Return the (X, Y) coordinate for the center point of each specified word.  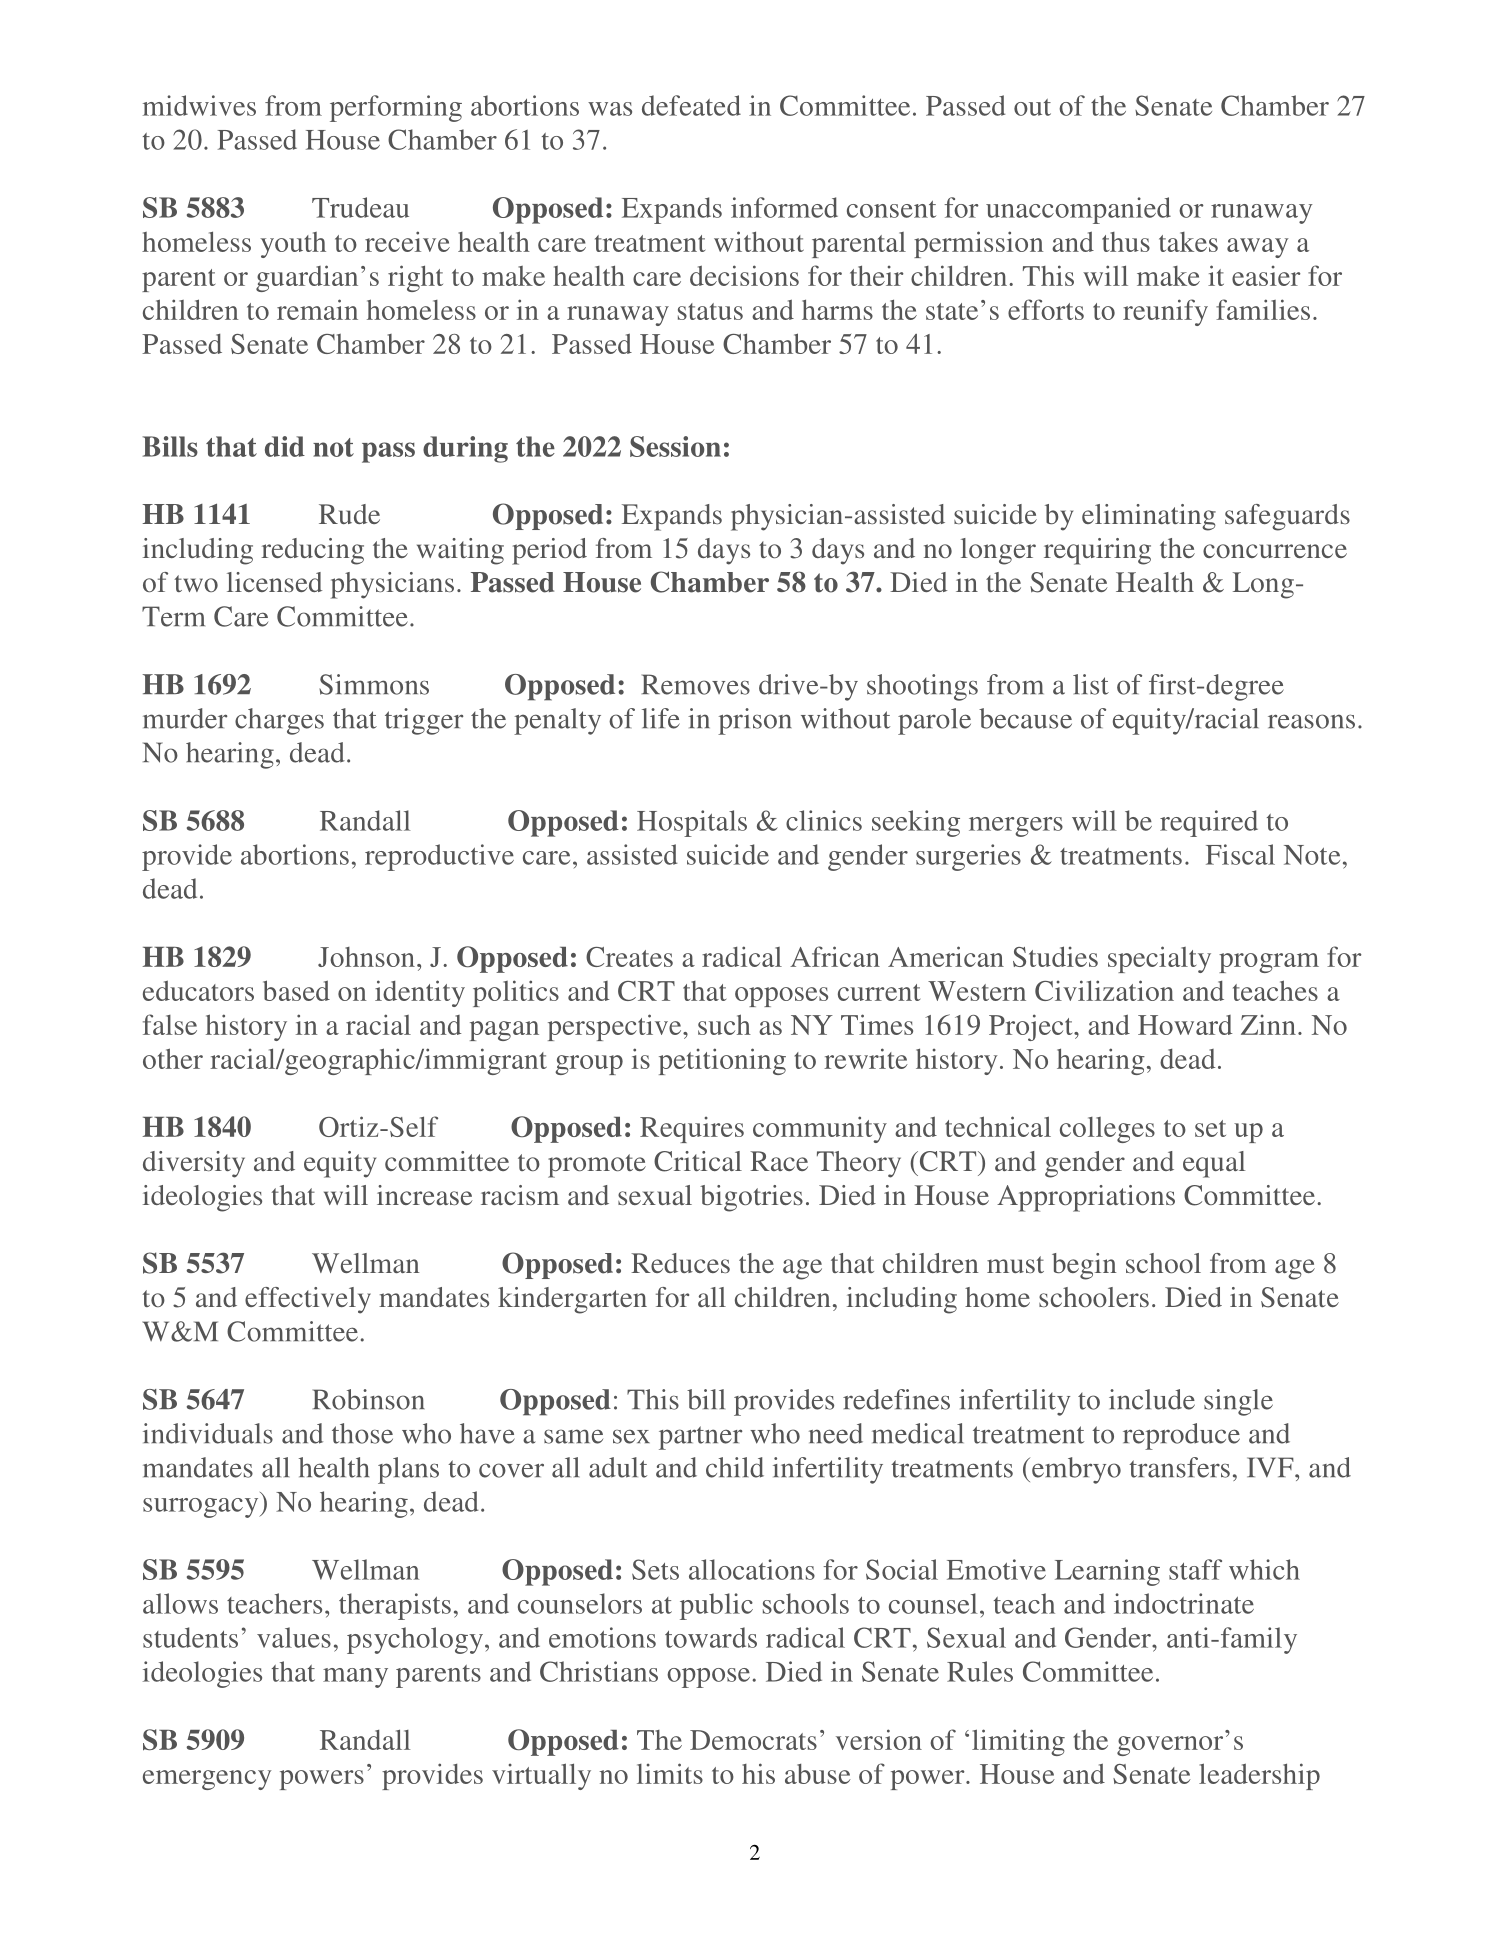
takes (1188, 242)
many (355, 1678)
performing (396, 108)
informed (784, 207)
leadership (1259, 1776)
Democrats (753, 1740)
